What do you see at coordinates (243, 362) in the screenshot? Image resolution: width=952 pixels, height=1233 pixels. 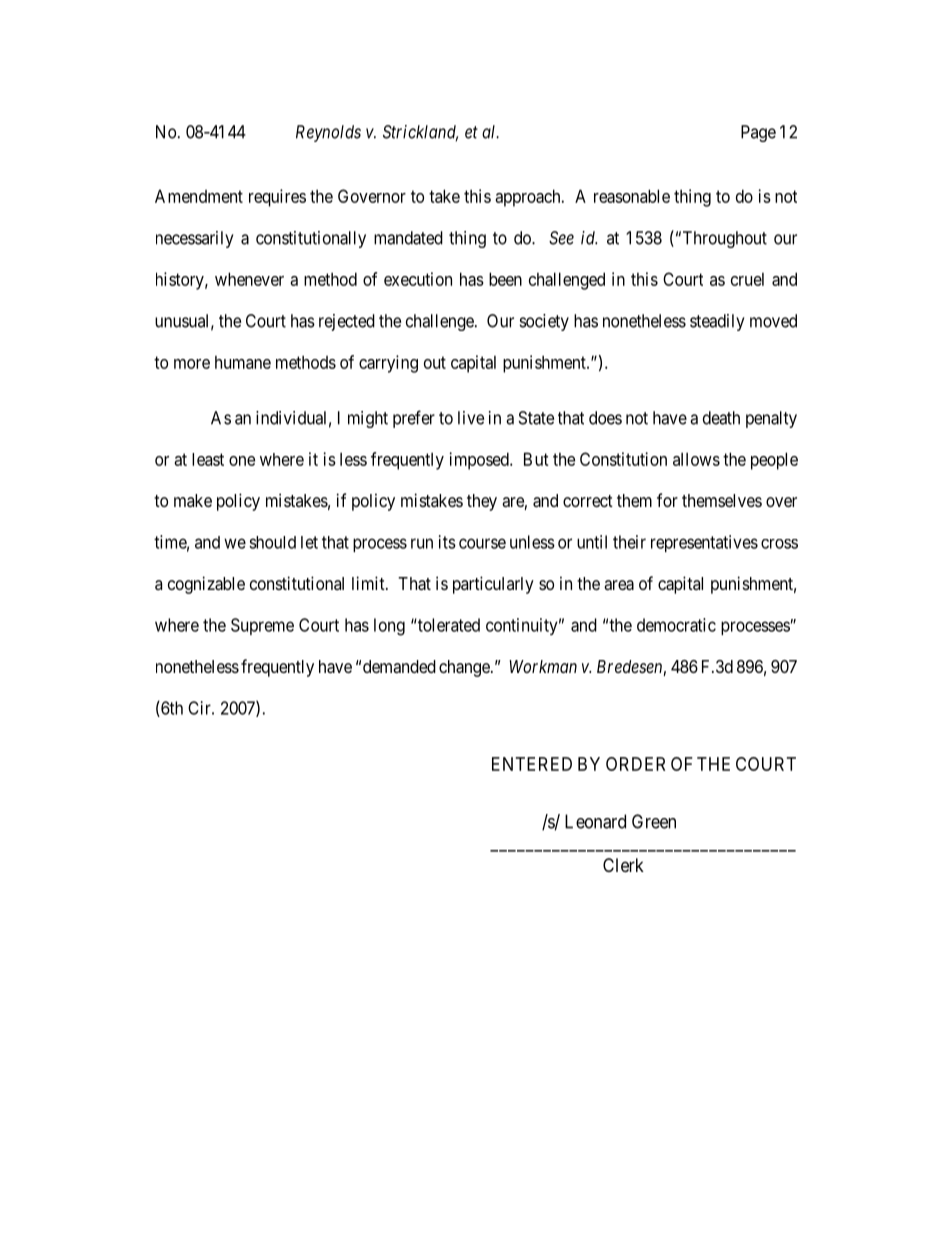 I see `humane` at bounding box center [243, 362].
